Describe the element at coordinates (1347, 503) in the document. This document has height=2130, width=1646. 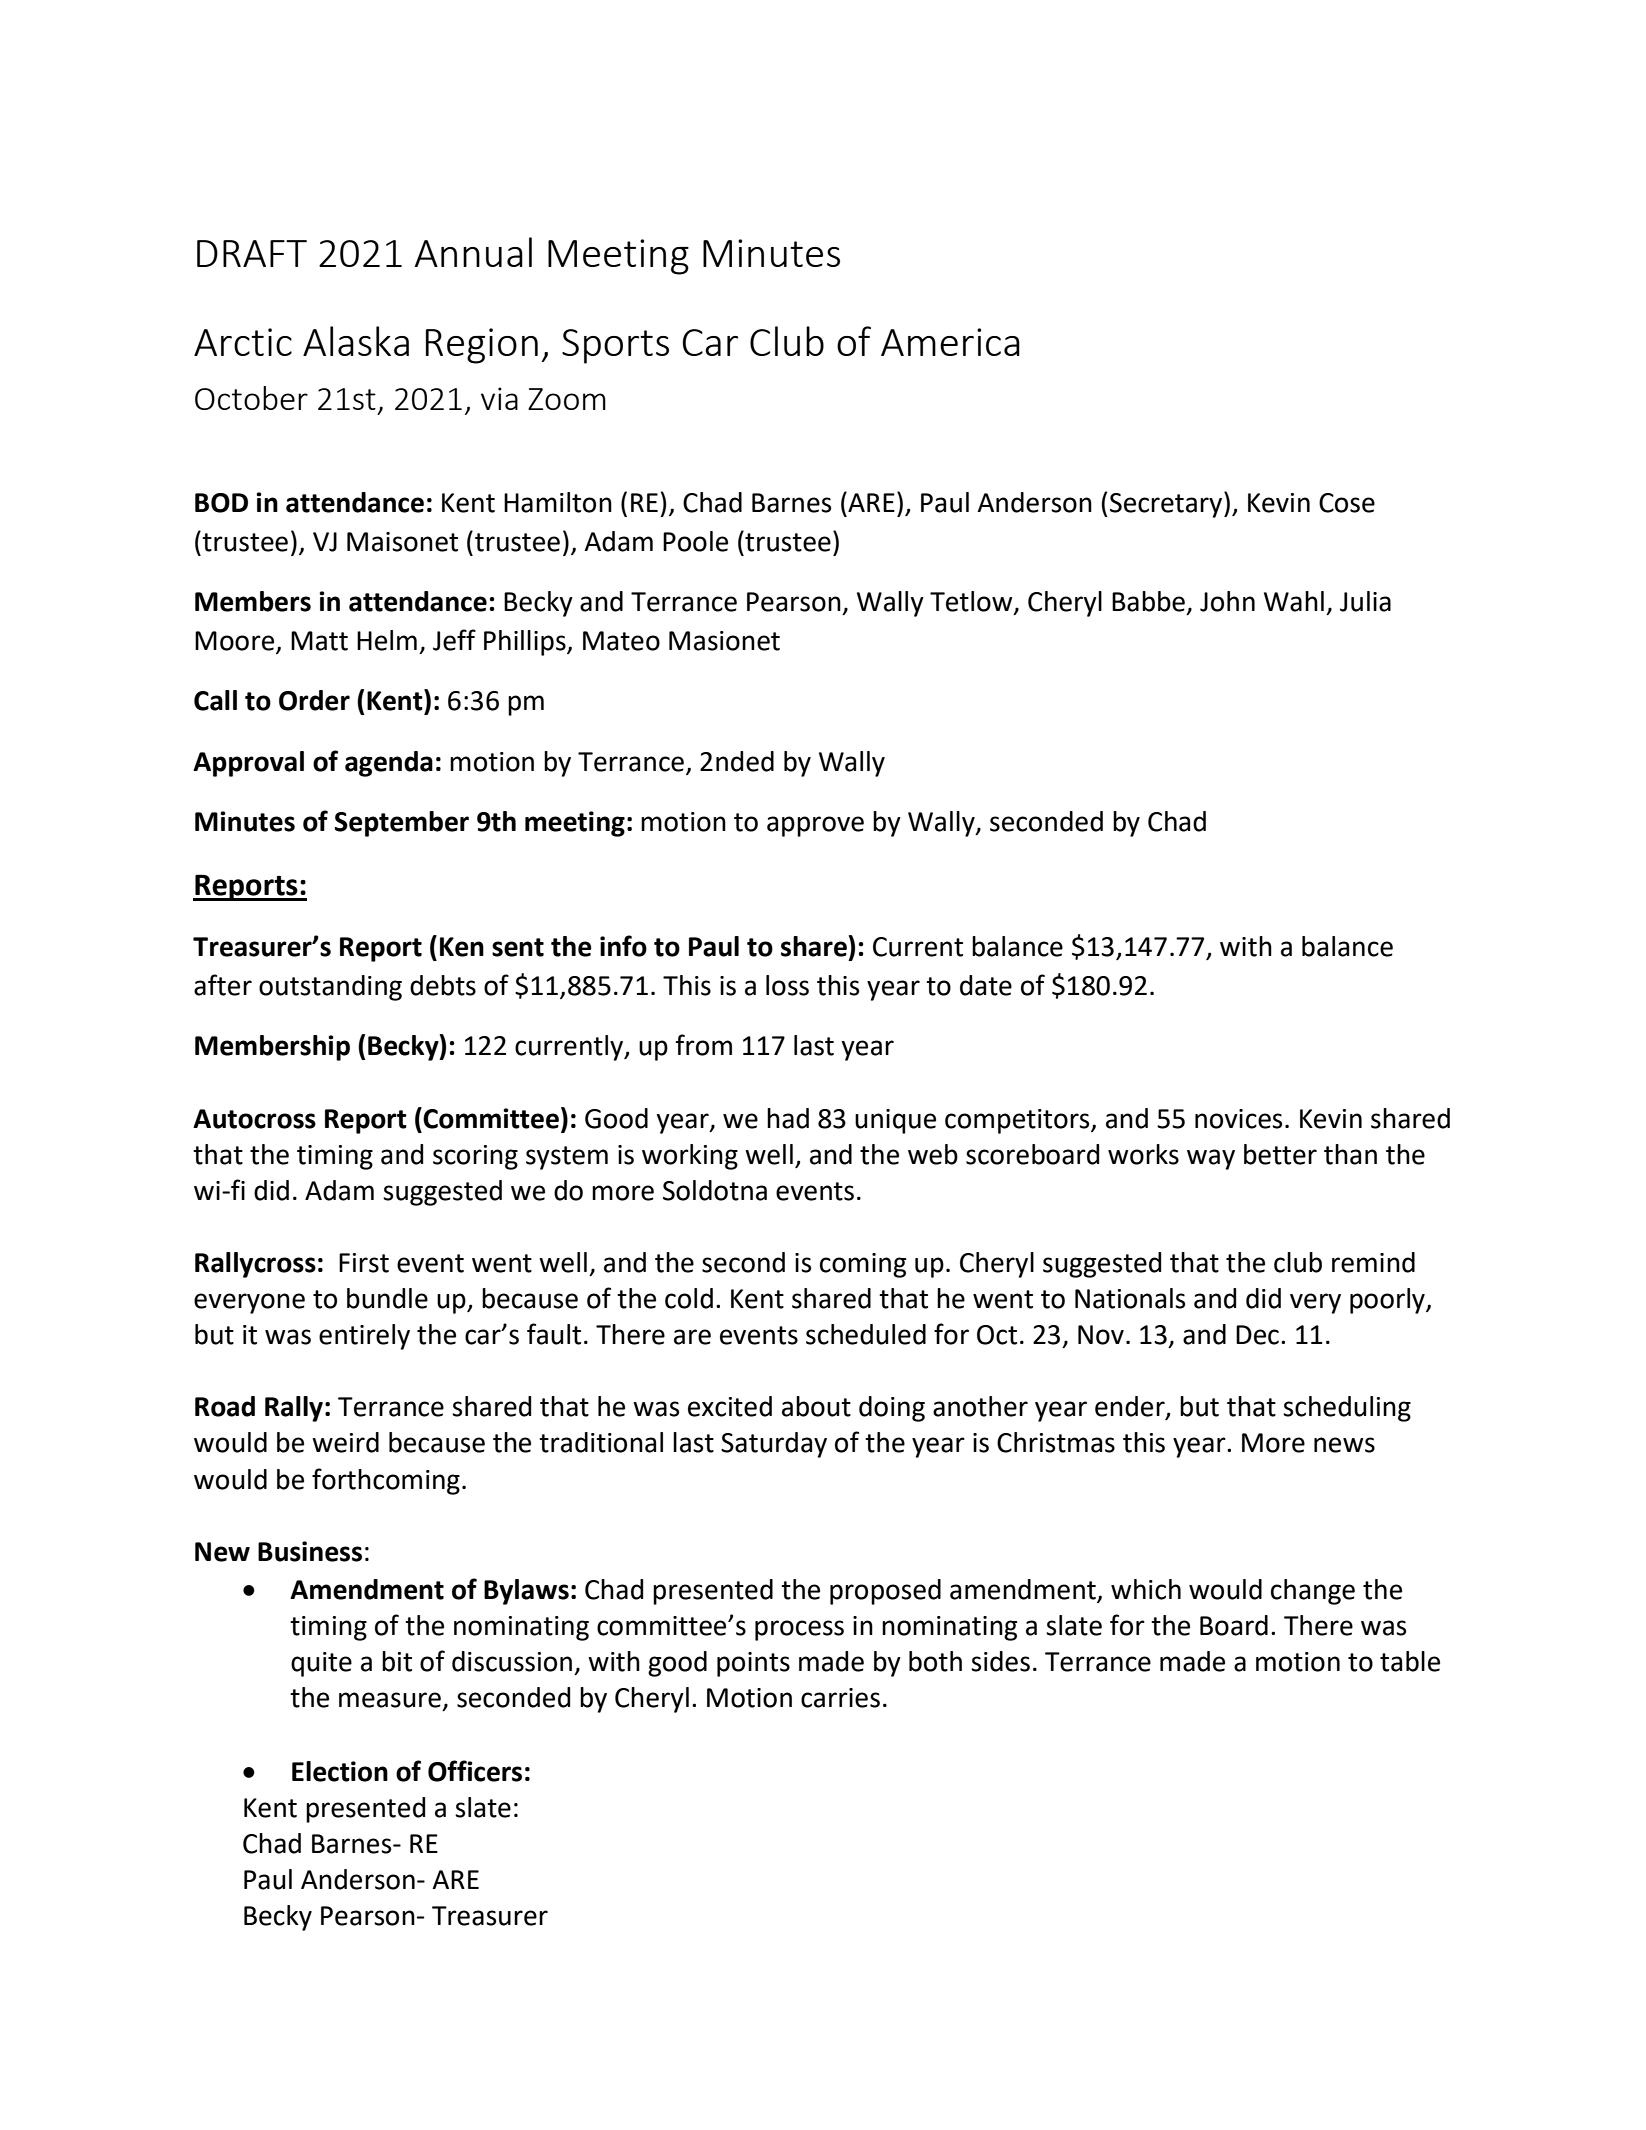
I see `Cose` at that location.
